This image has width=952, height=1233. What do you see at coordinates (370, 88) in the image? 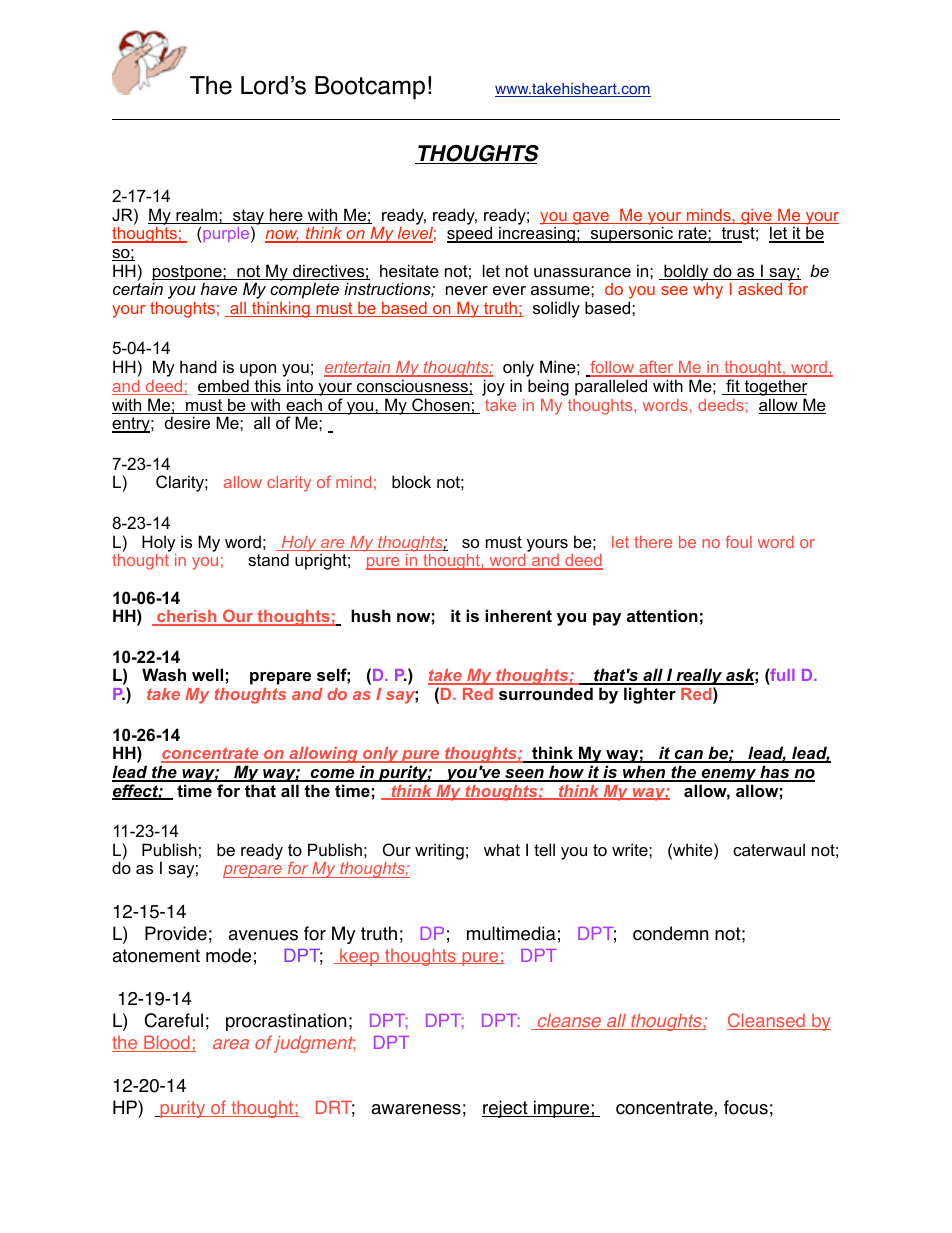
I see `Bootcamp` at bounding box center [370, 88].
